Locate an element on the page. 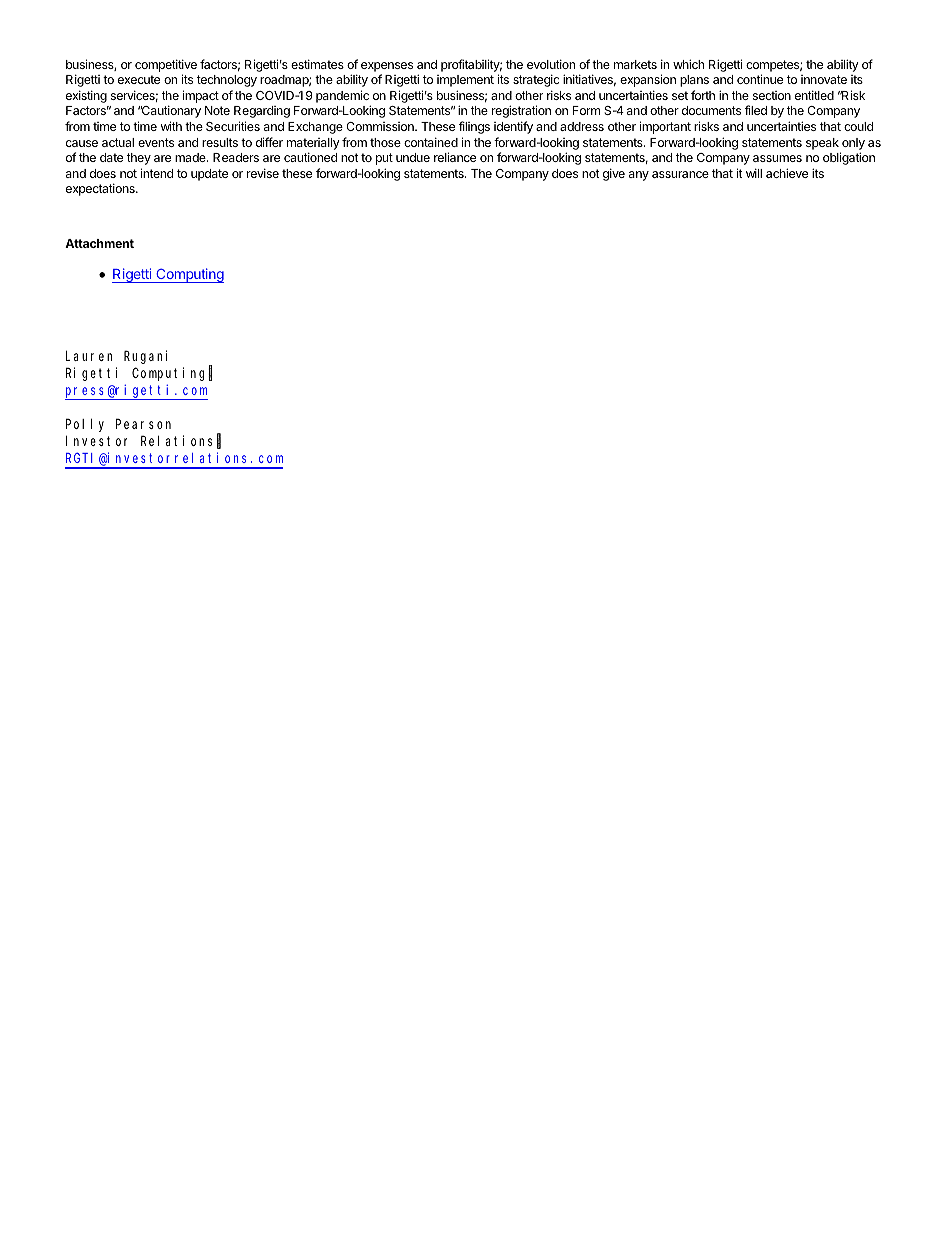 The width and height of the page is (952, 1233). assumes is located at coordinates (777, 158).
